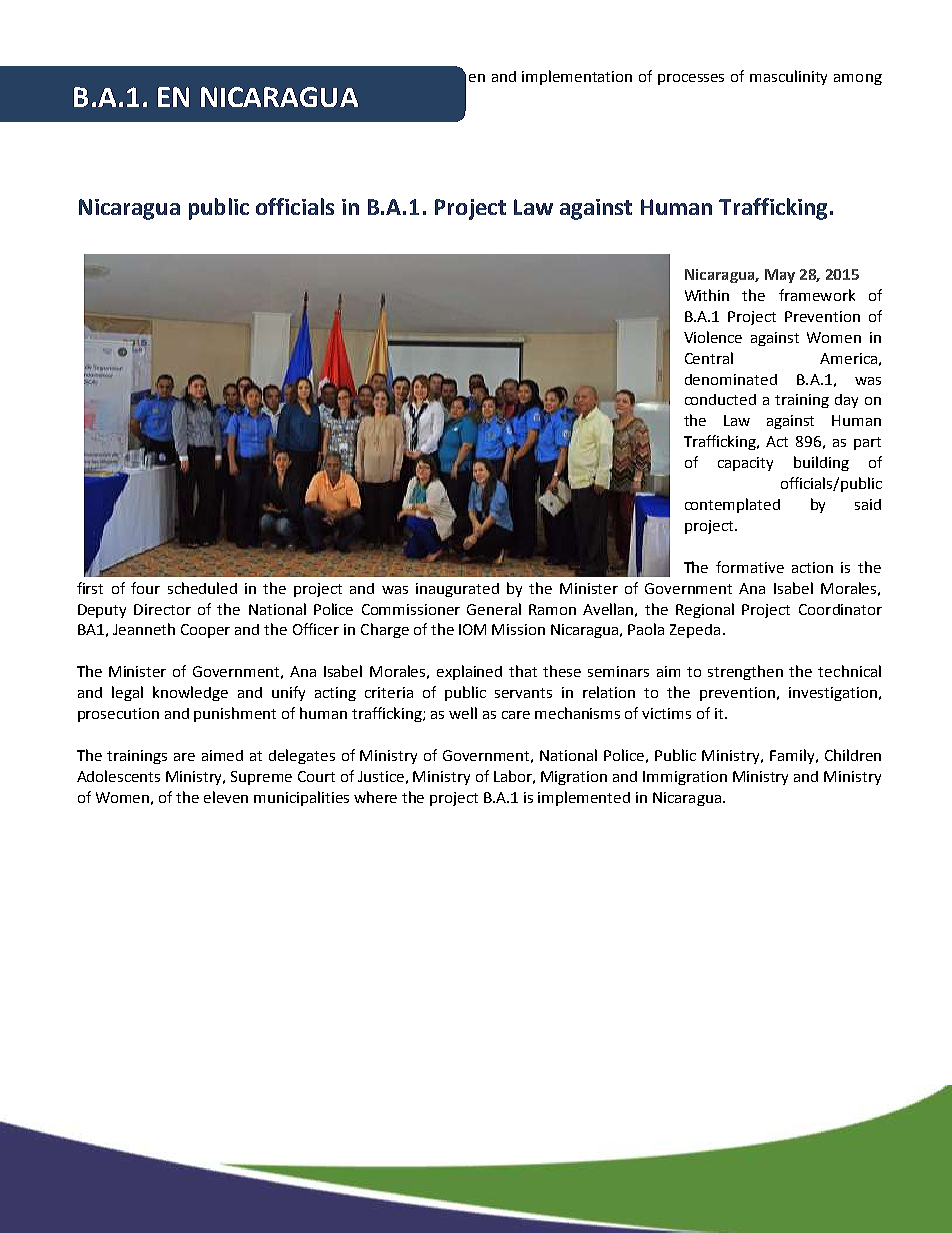  I want to click on masculinity, so click(788, 77).
